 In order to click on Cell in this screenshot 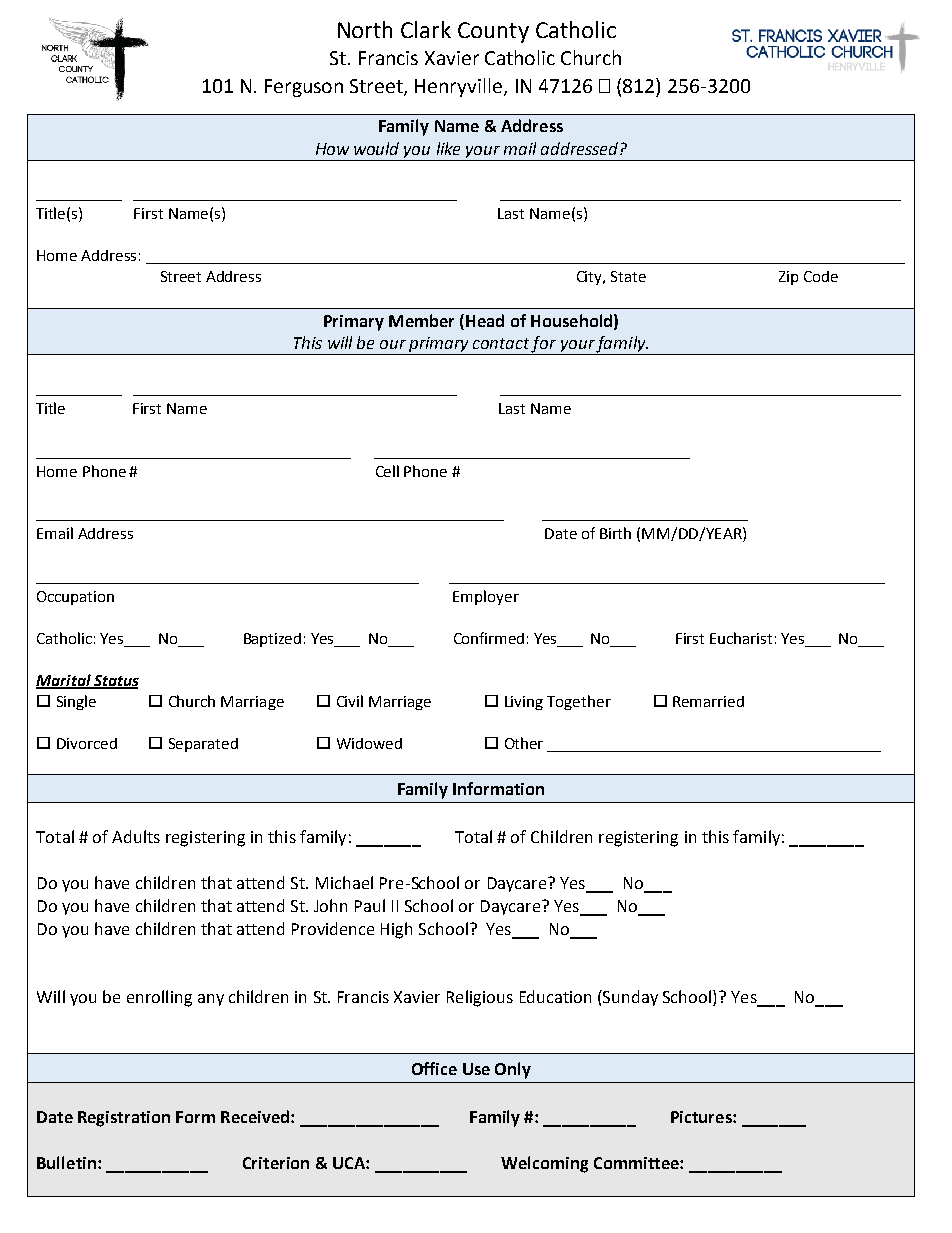, I will do `click(387, 471)`.
